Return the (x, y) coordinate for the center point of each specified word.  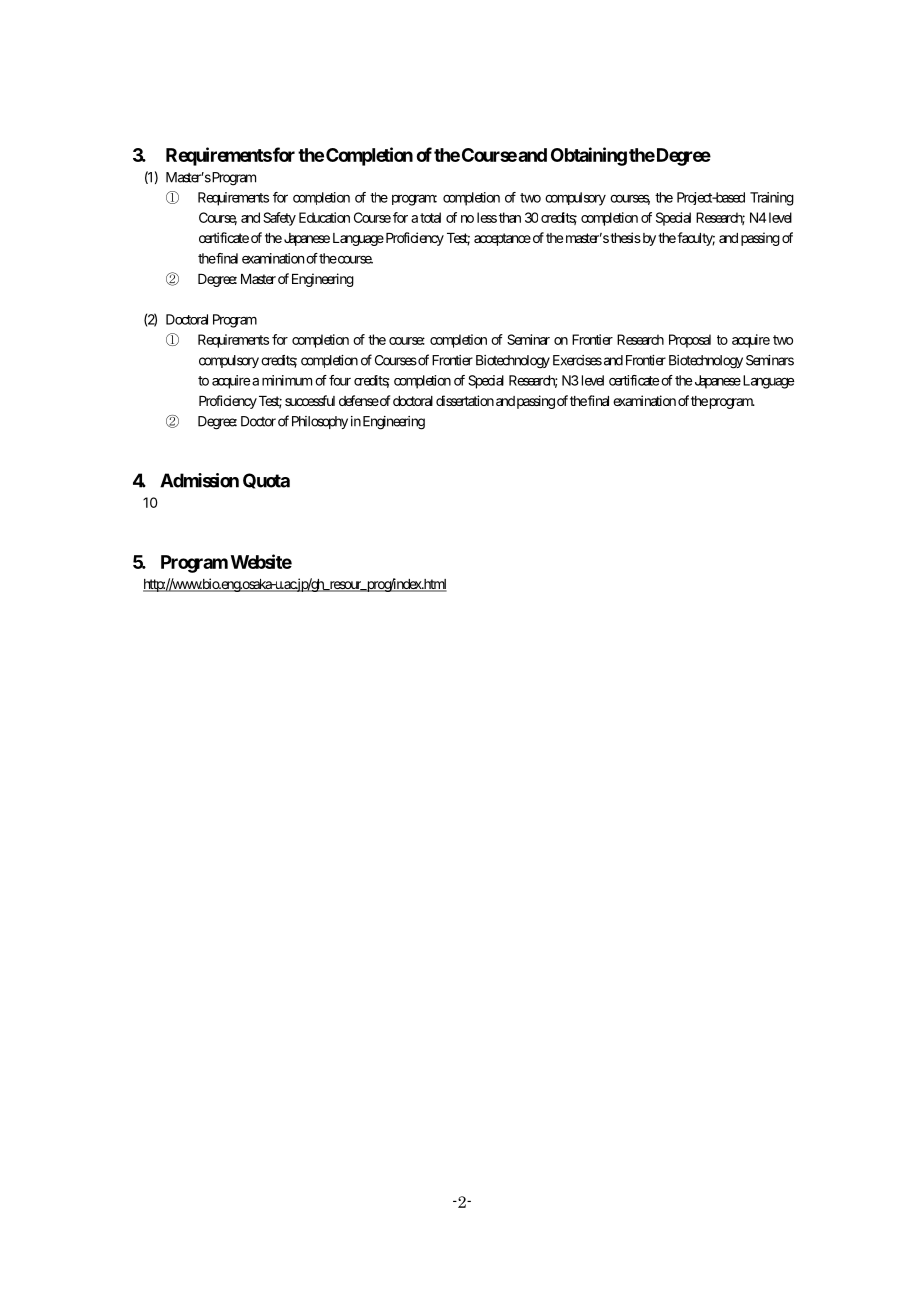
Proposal (690, 341)
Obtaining (589, 156)
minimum (287, 380)
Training (772, 199)
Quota (266, 481)
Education (324, 217)
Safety (279, 219)
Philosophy (320, 422)
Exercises (577, 360)
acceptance (502, 239)
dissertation (465, 400)
